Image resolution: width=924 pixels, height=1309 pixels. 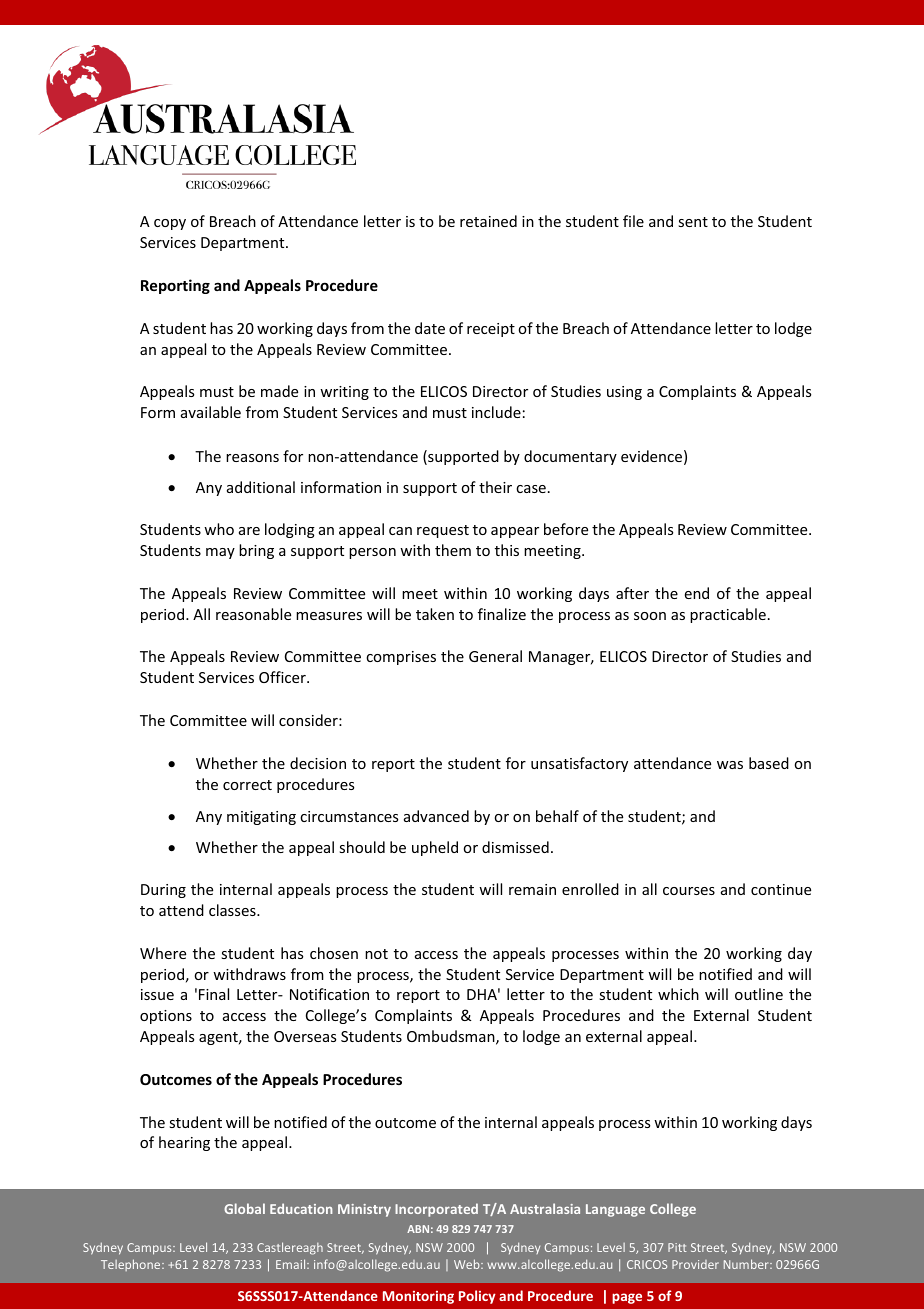 What do you see at coordinates (532, 889) in the document?
I see `remain` at bounding box center [532, 889].
